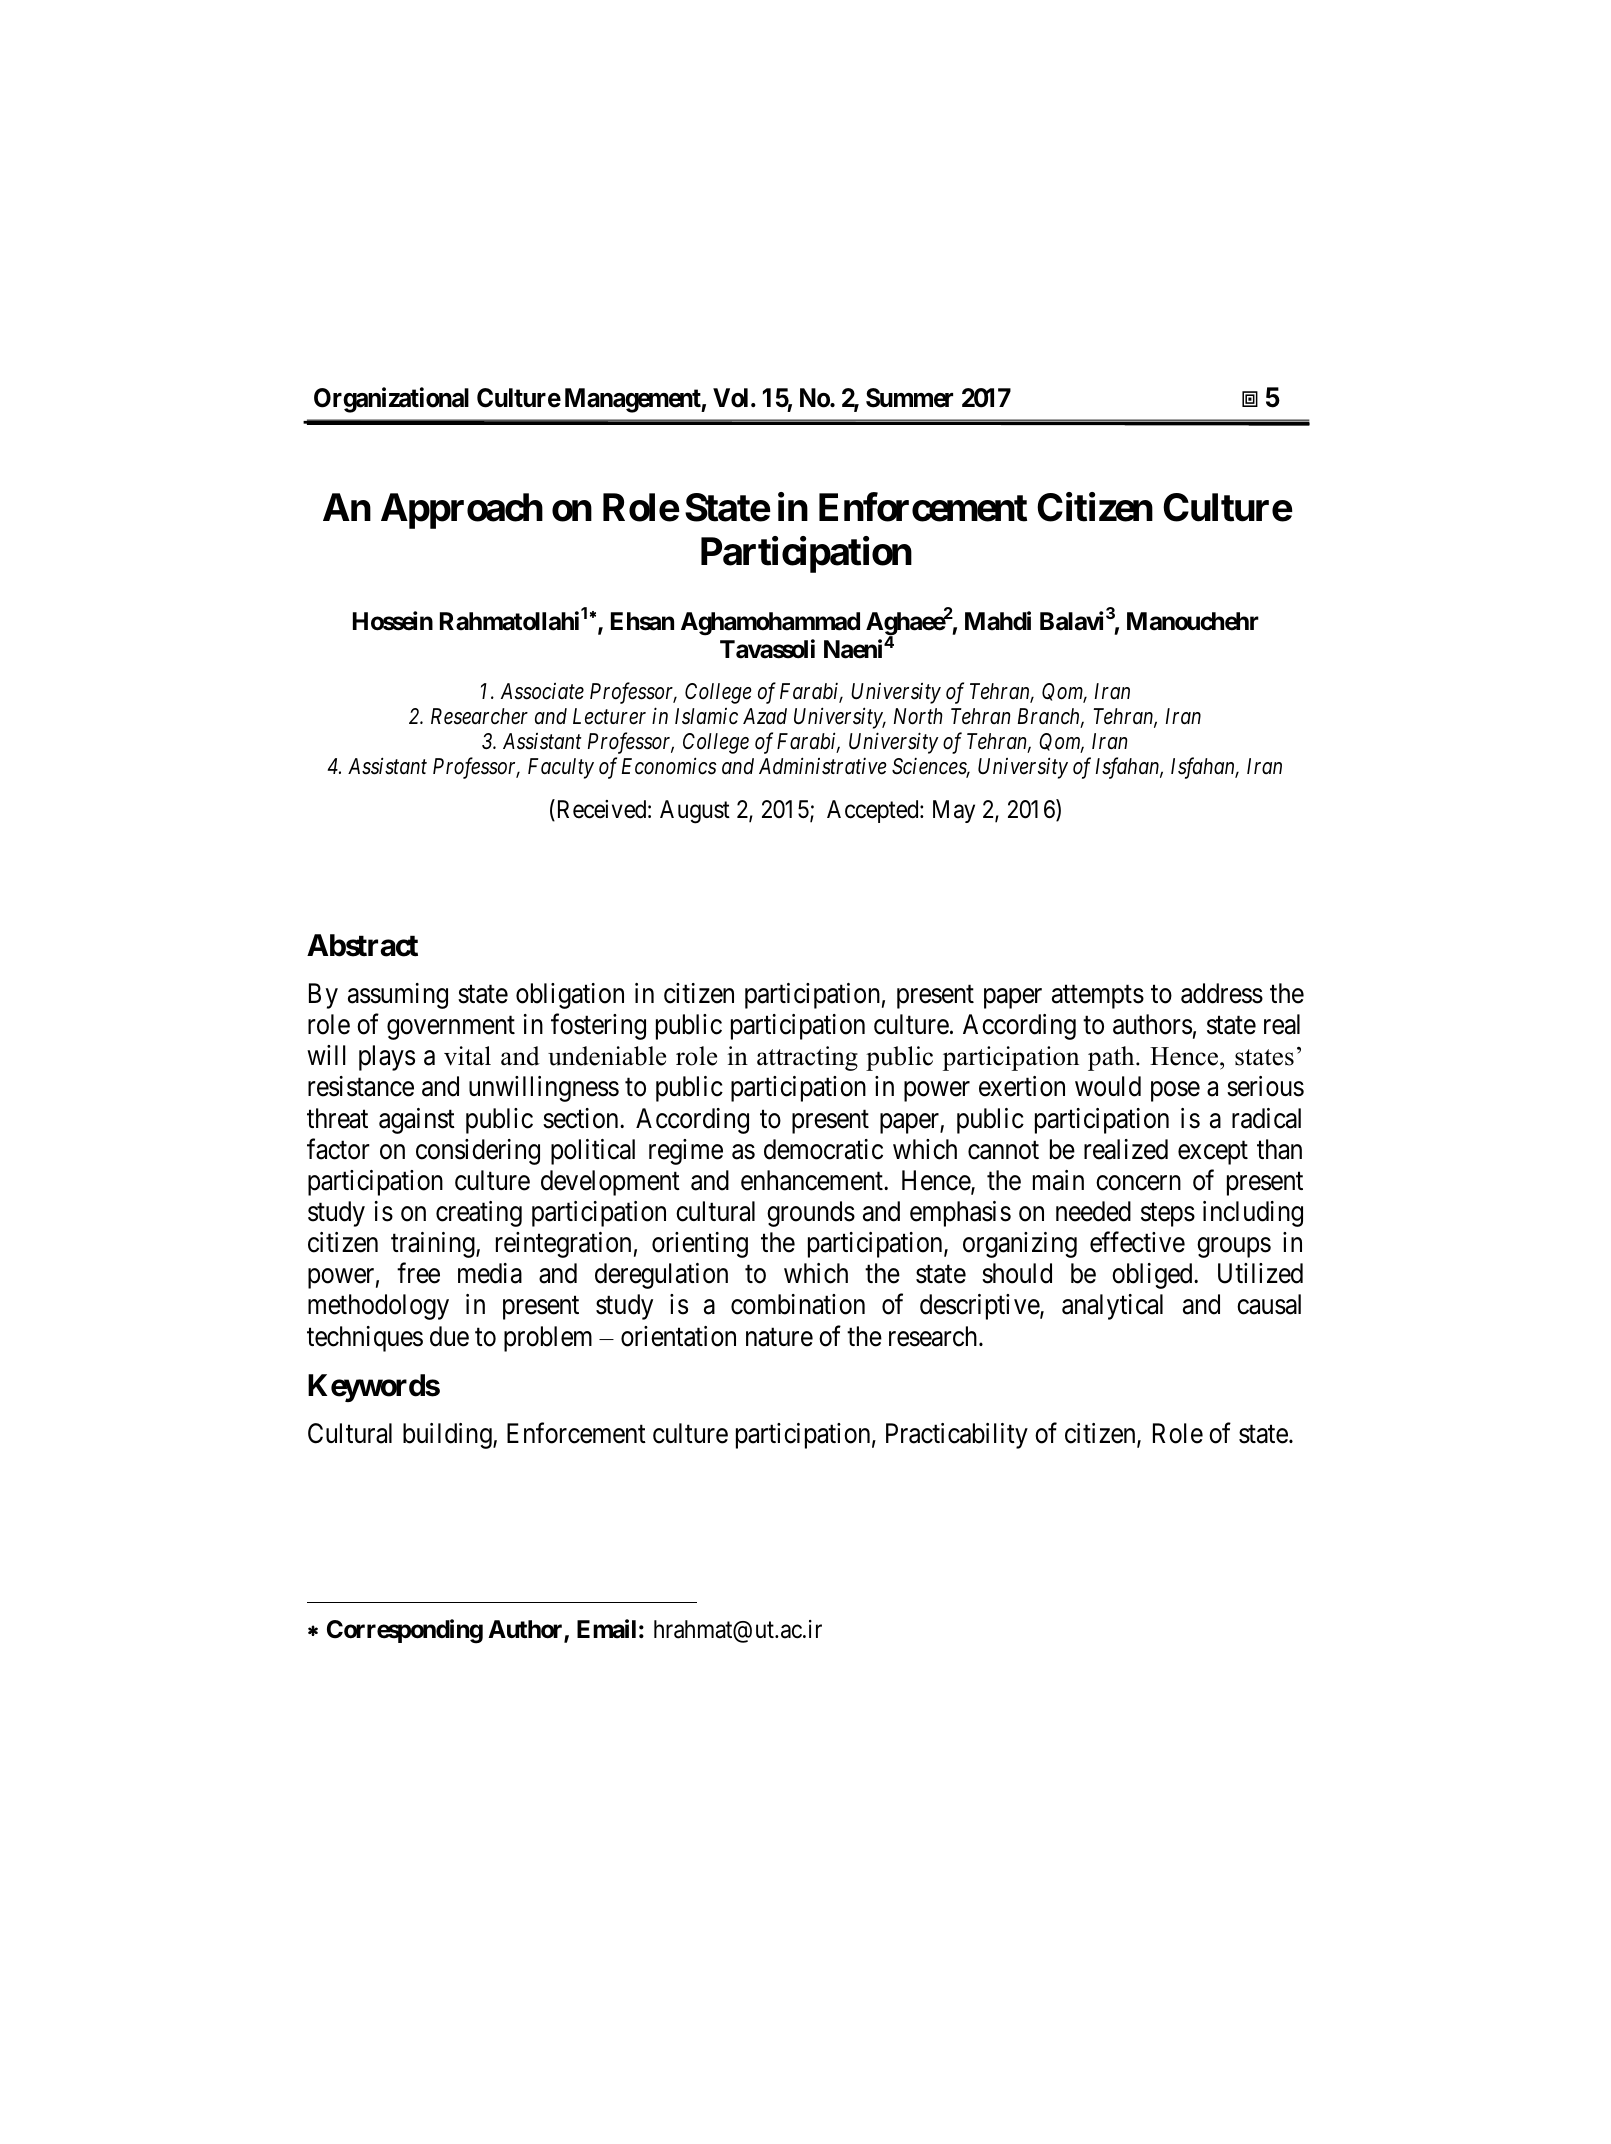  I want to click on Organizational, so click(391, 400).
